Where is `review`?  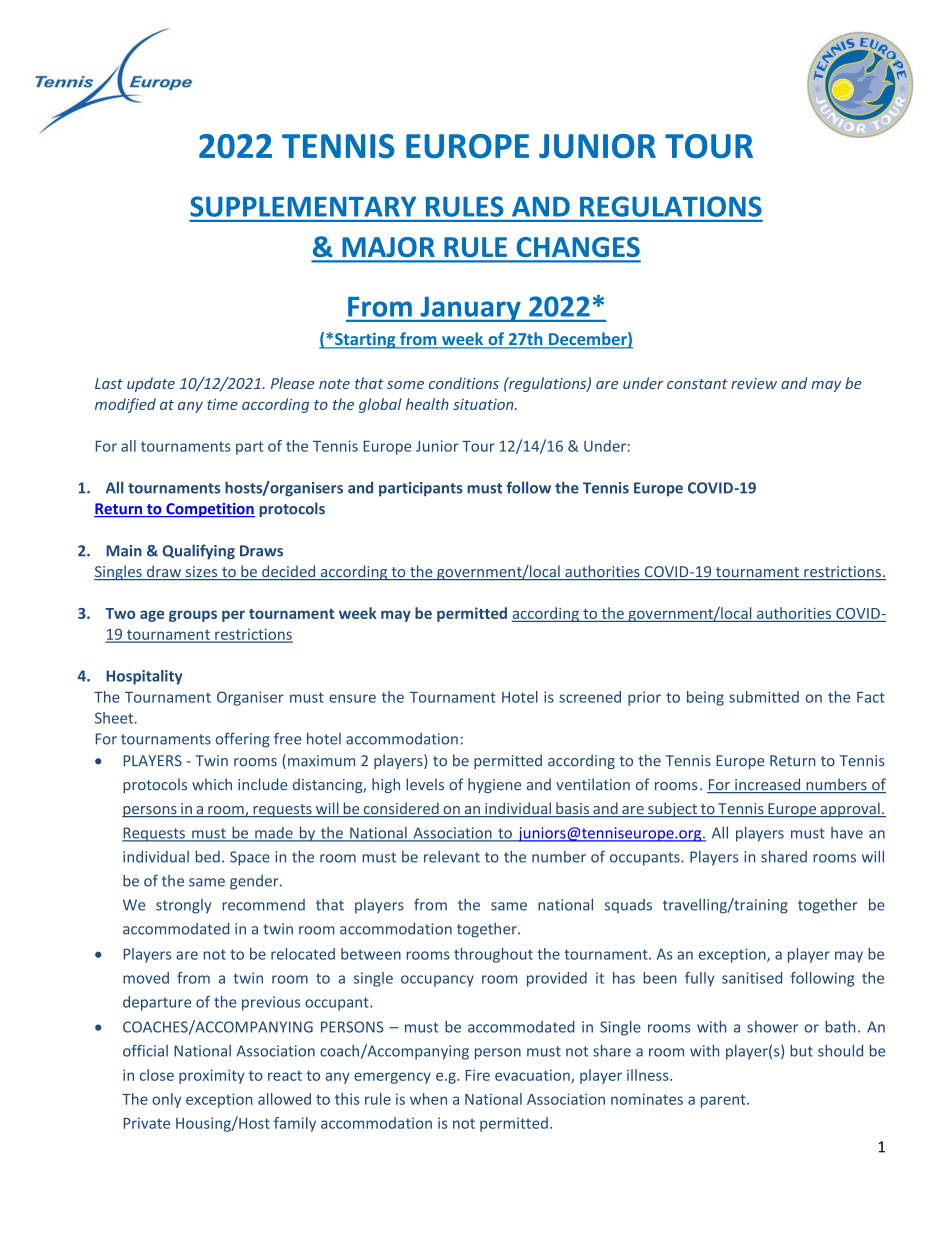 review is located at coordinates (754, 383).
